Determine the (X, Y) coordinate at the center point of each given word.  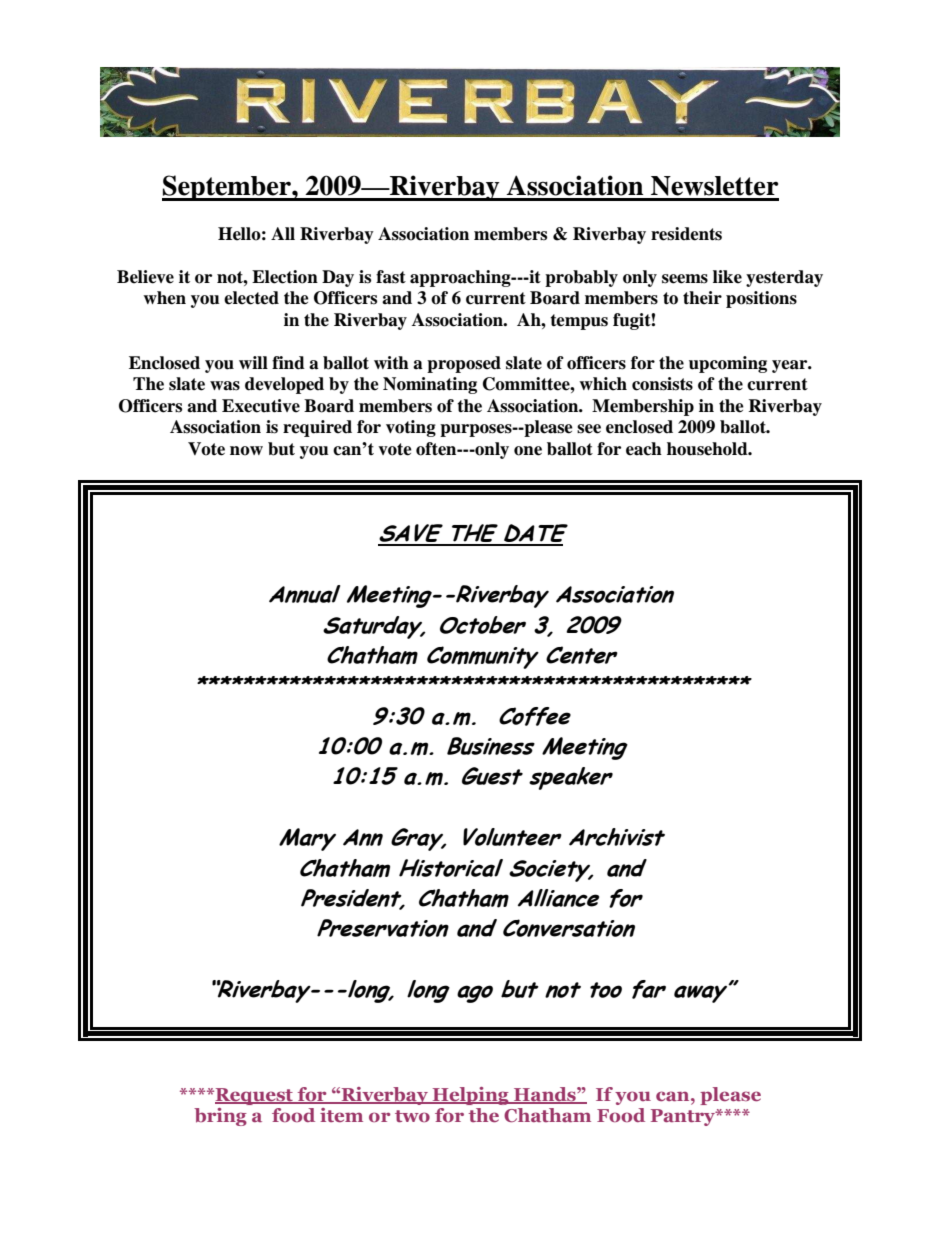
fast (391, 277)
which (603, 384)
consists (662, 384)
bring (220, 1117)
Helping (470, 1096)
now (246, 451)
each (644, 449)
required (317, 428)
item (341, 1115)
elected (251, 298)
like (727, 277)
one (528, 451)
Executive (261, 406)
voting (411, 428)
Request (254, 1096)
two (412, 1116)
